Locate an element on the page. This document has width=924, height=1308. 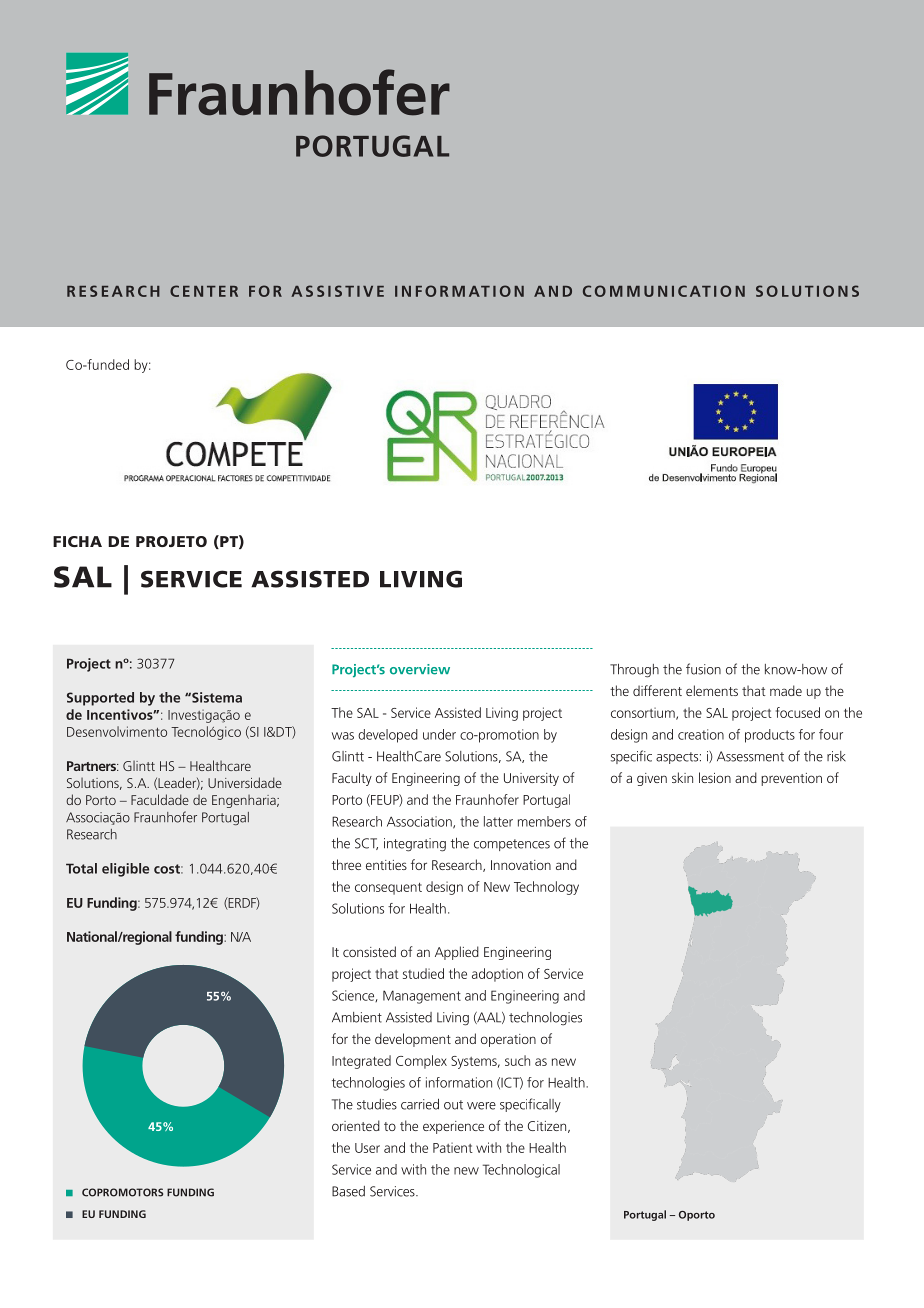
Technological is located at coordinates (521, 1171).
